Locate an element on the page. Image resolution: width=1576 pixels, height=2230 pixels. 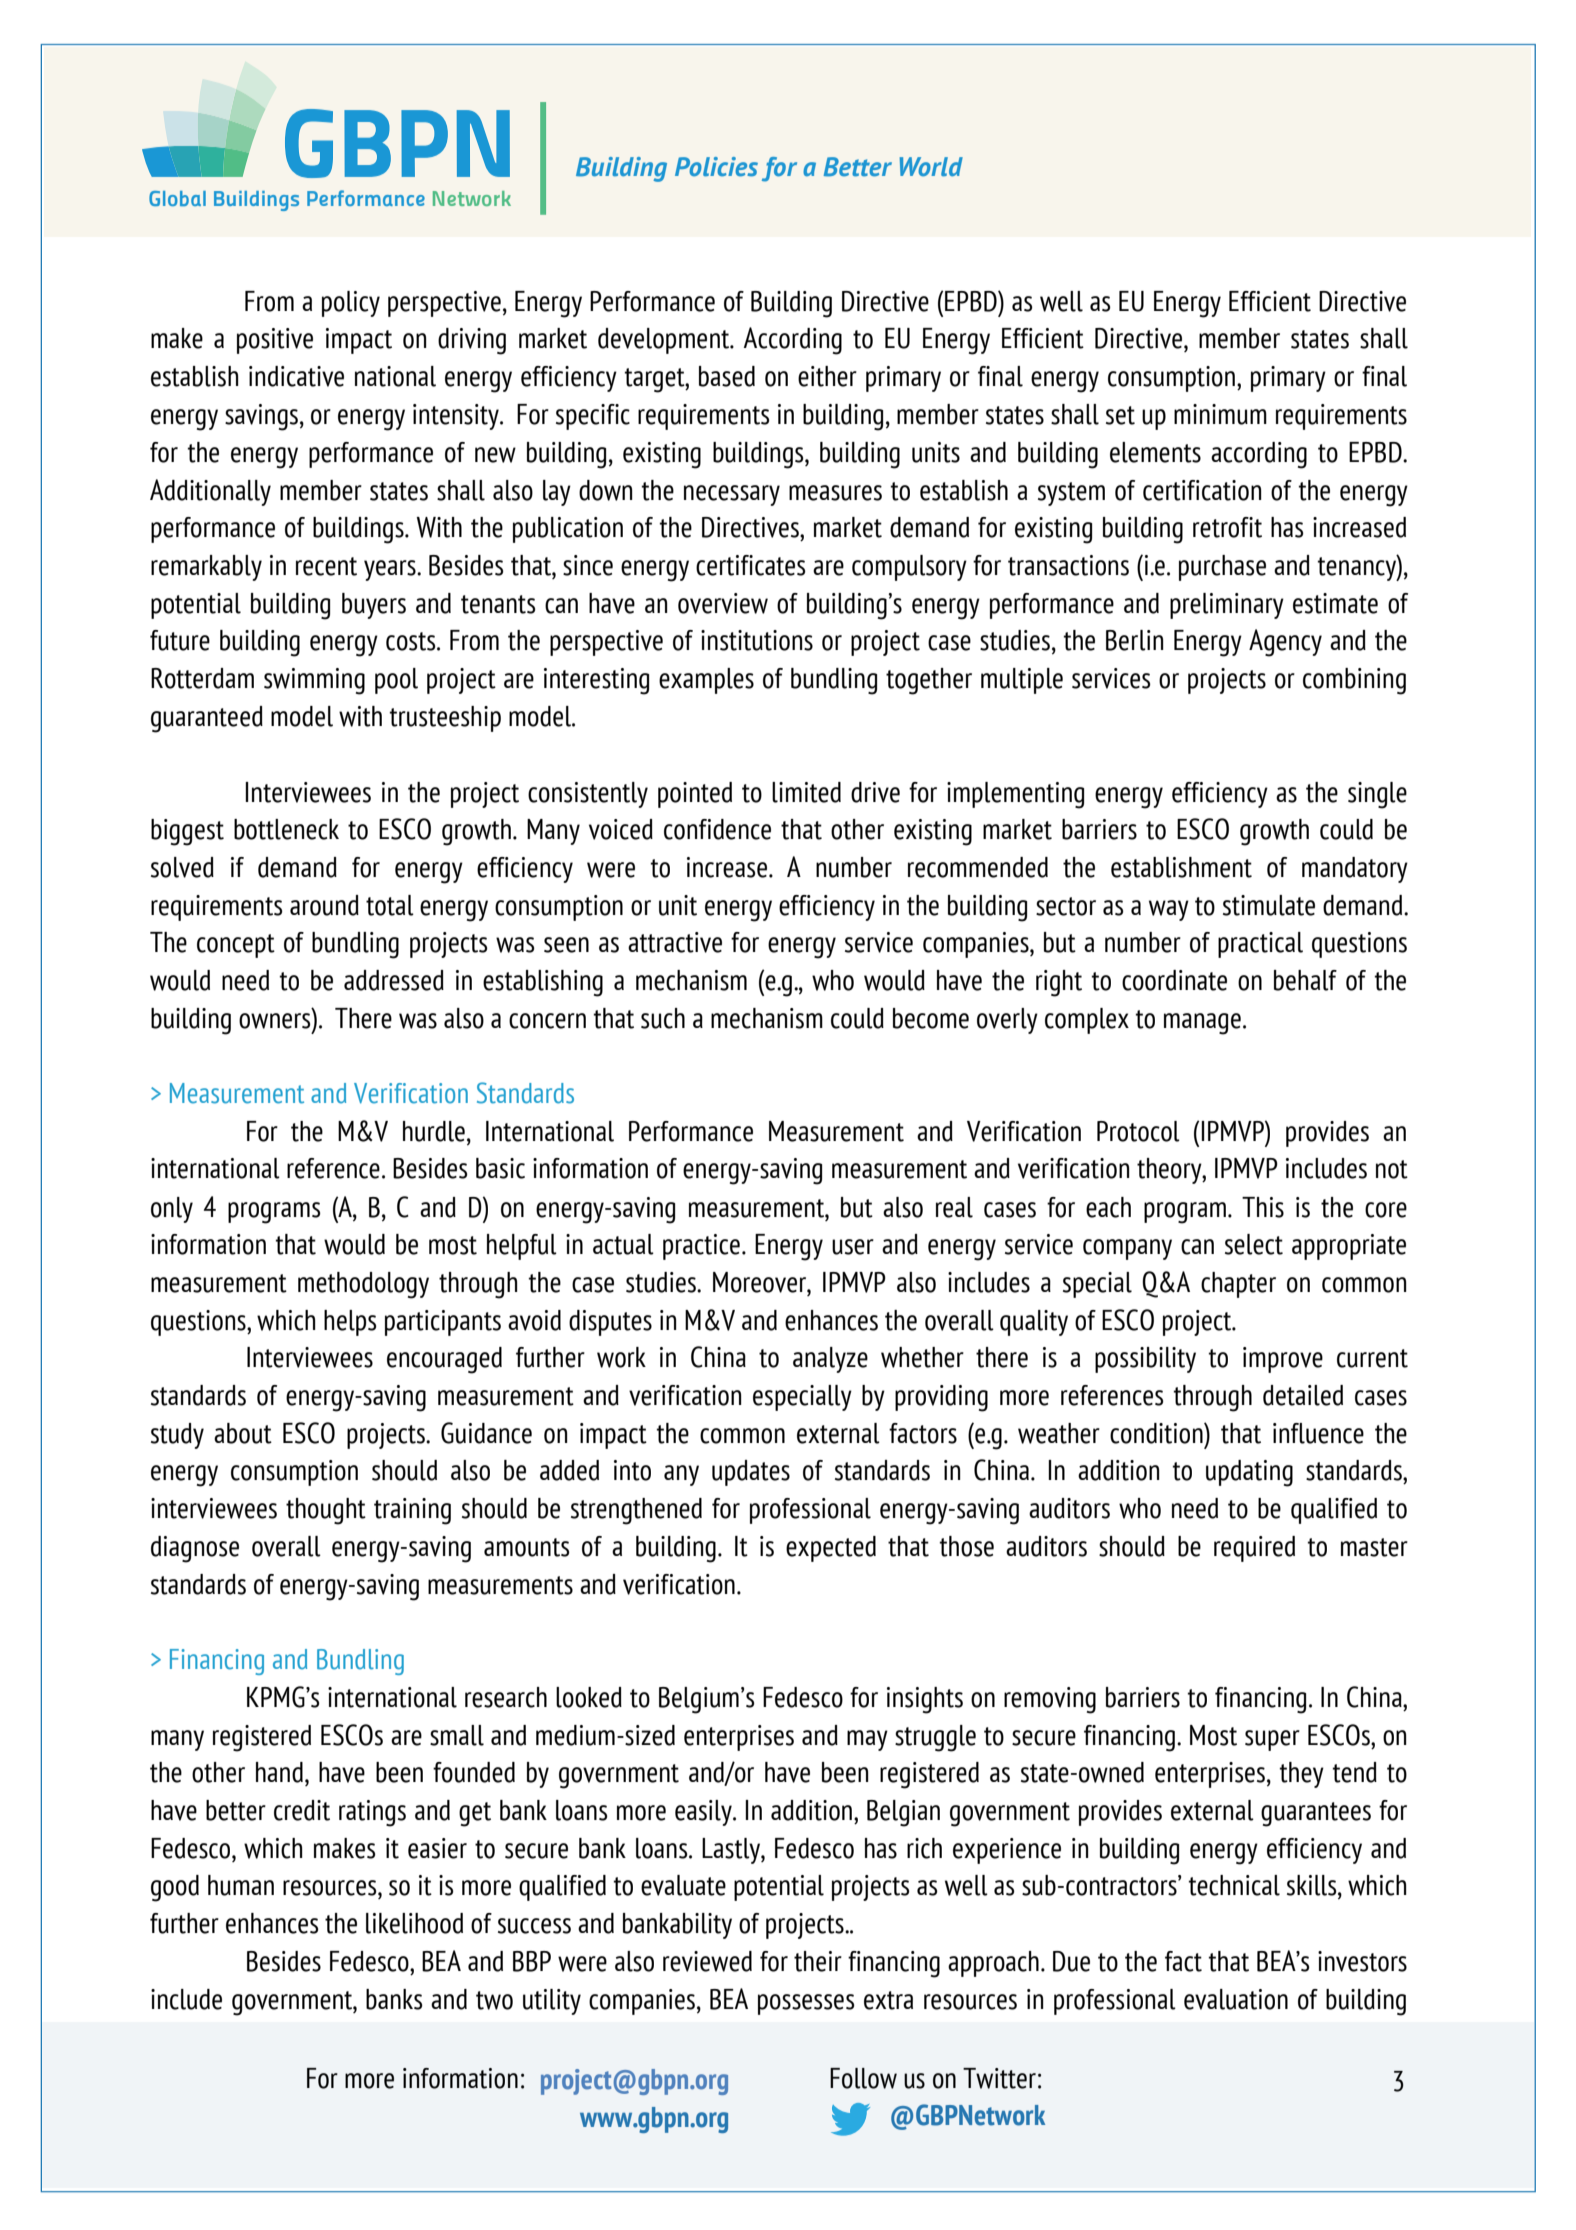
Agency is located at coordinates (1285, 643).
